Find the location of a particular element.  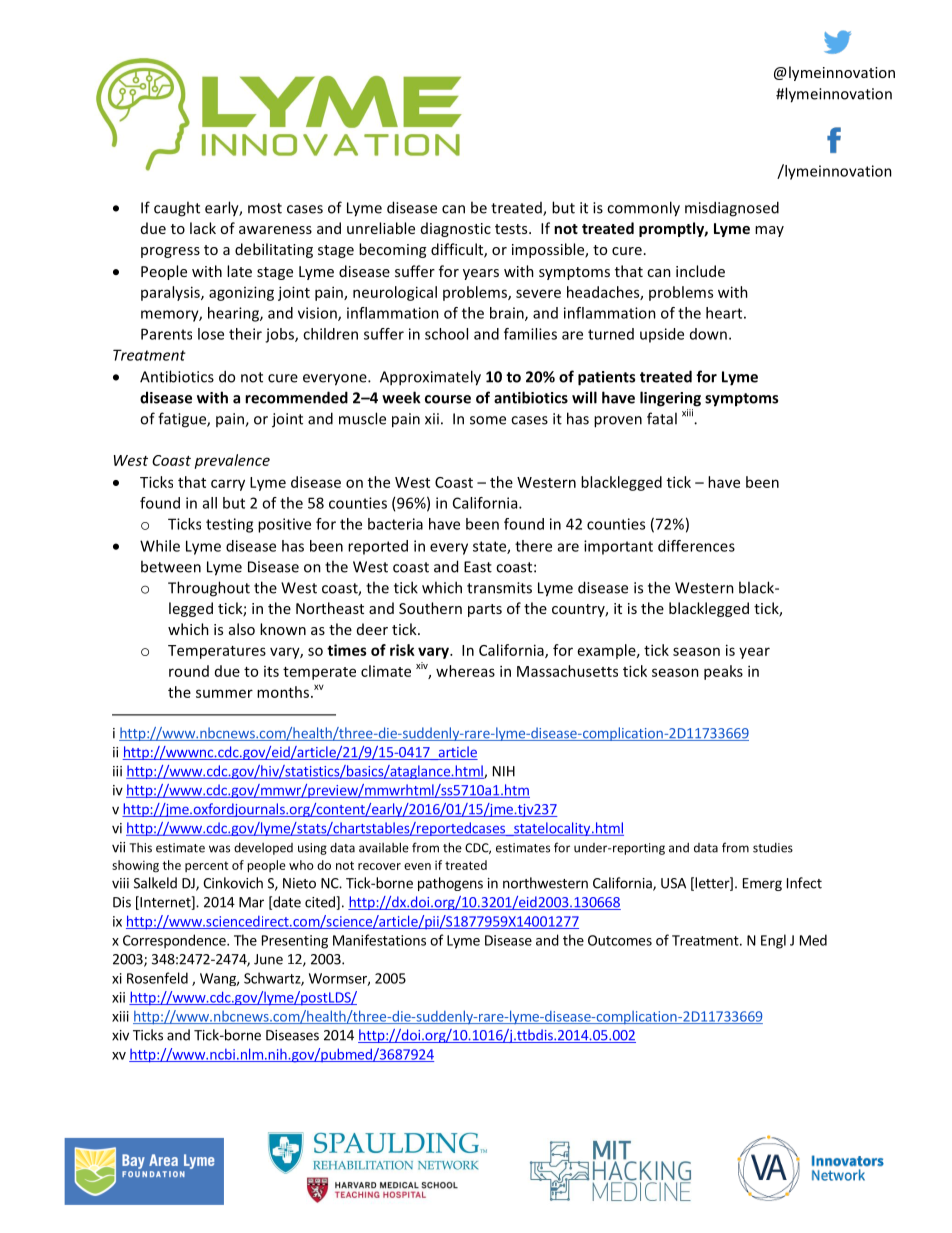

Correspondence is located at coordinates (175, 941).
